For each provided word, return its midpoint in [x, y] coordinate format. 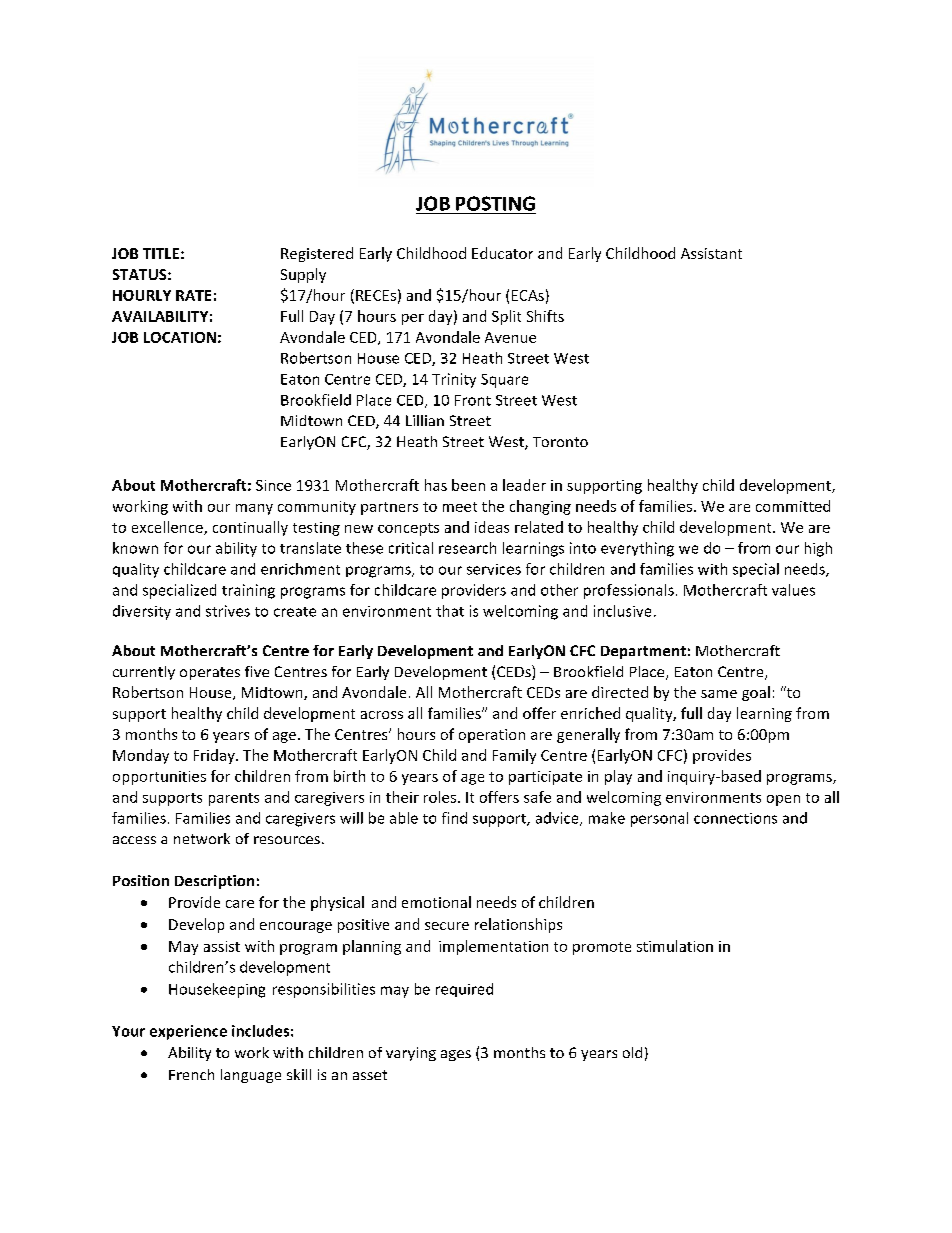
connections [735, 818]
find [454, 818]
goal [756, 693]
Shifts [545, 316]
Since [273, 485]
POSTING [495, 203]
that [450, 611]
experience [188, 1032]
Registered [317, 254]
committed [793, 506]
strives [228, 611]
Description [214, 882]
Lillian [425, 420]
